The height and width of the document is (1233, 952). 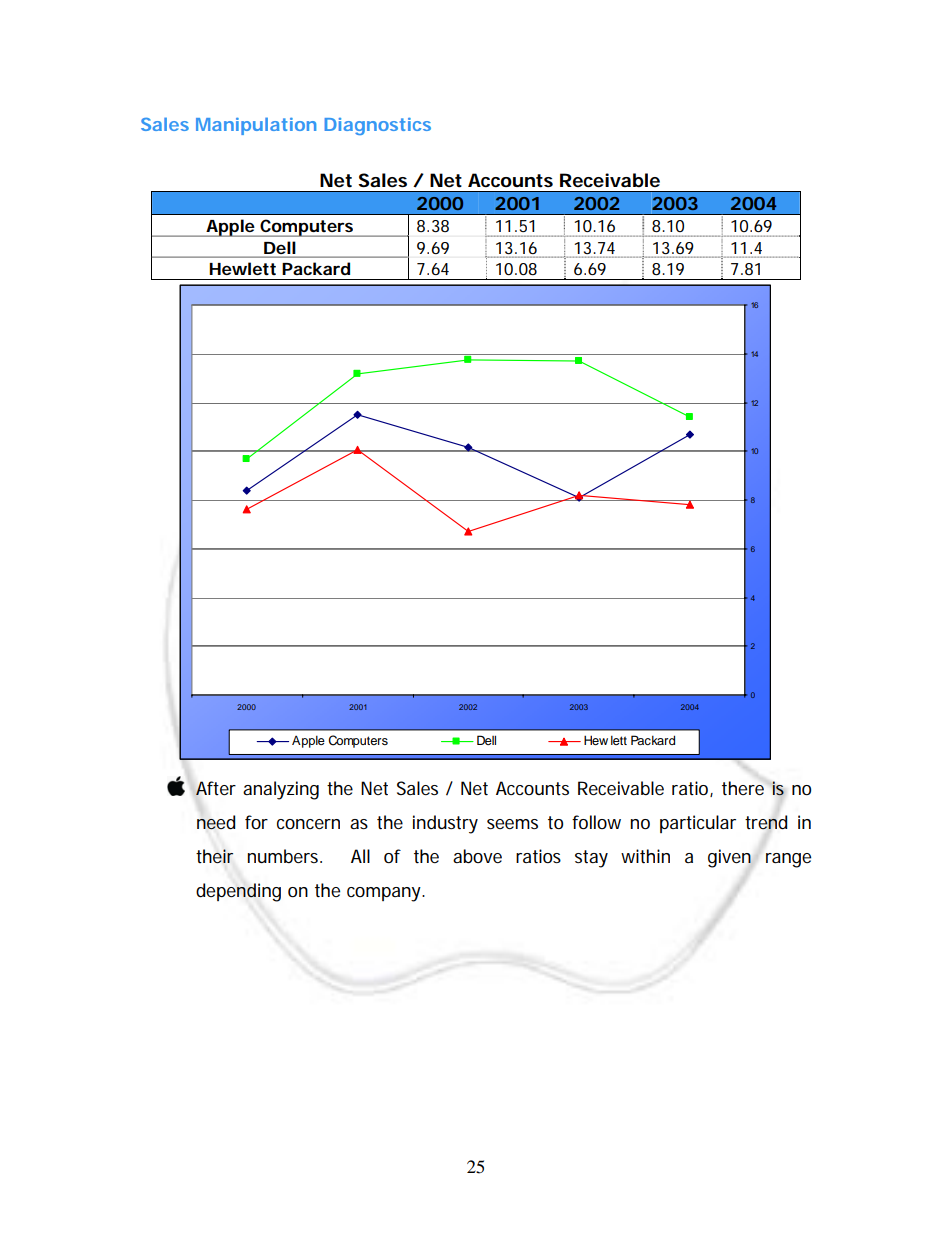 I want to click on there, so click(x=743, y=788).
